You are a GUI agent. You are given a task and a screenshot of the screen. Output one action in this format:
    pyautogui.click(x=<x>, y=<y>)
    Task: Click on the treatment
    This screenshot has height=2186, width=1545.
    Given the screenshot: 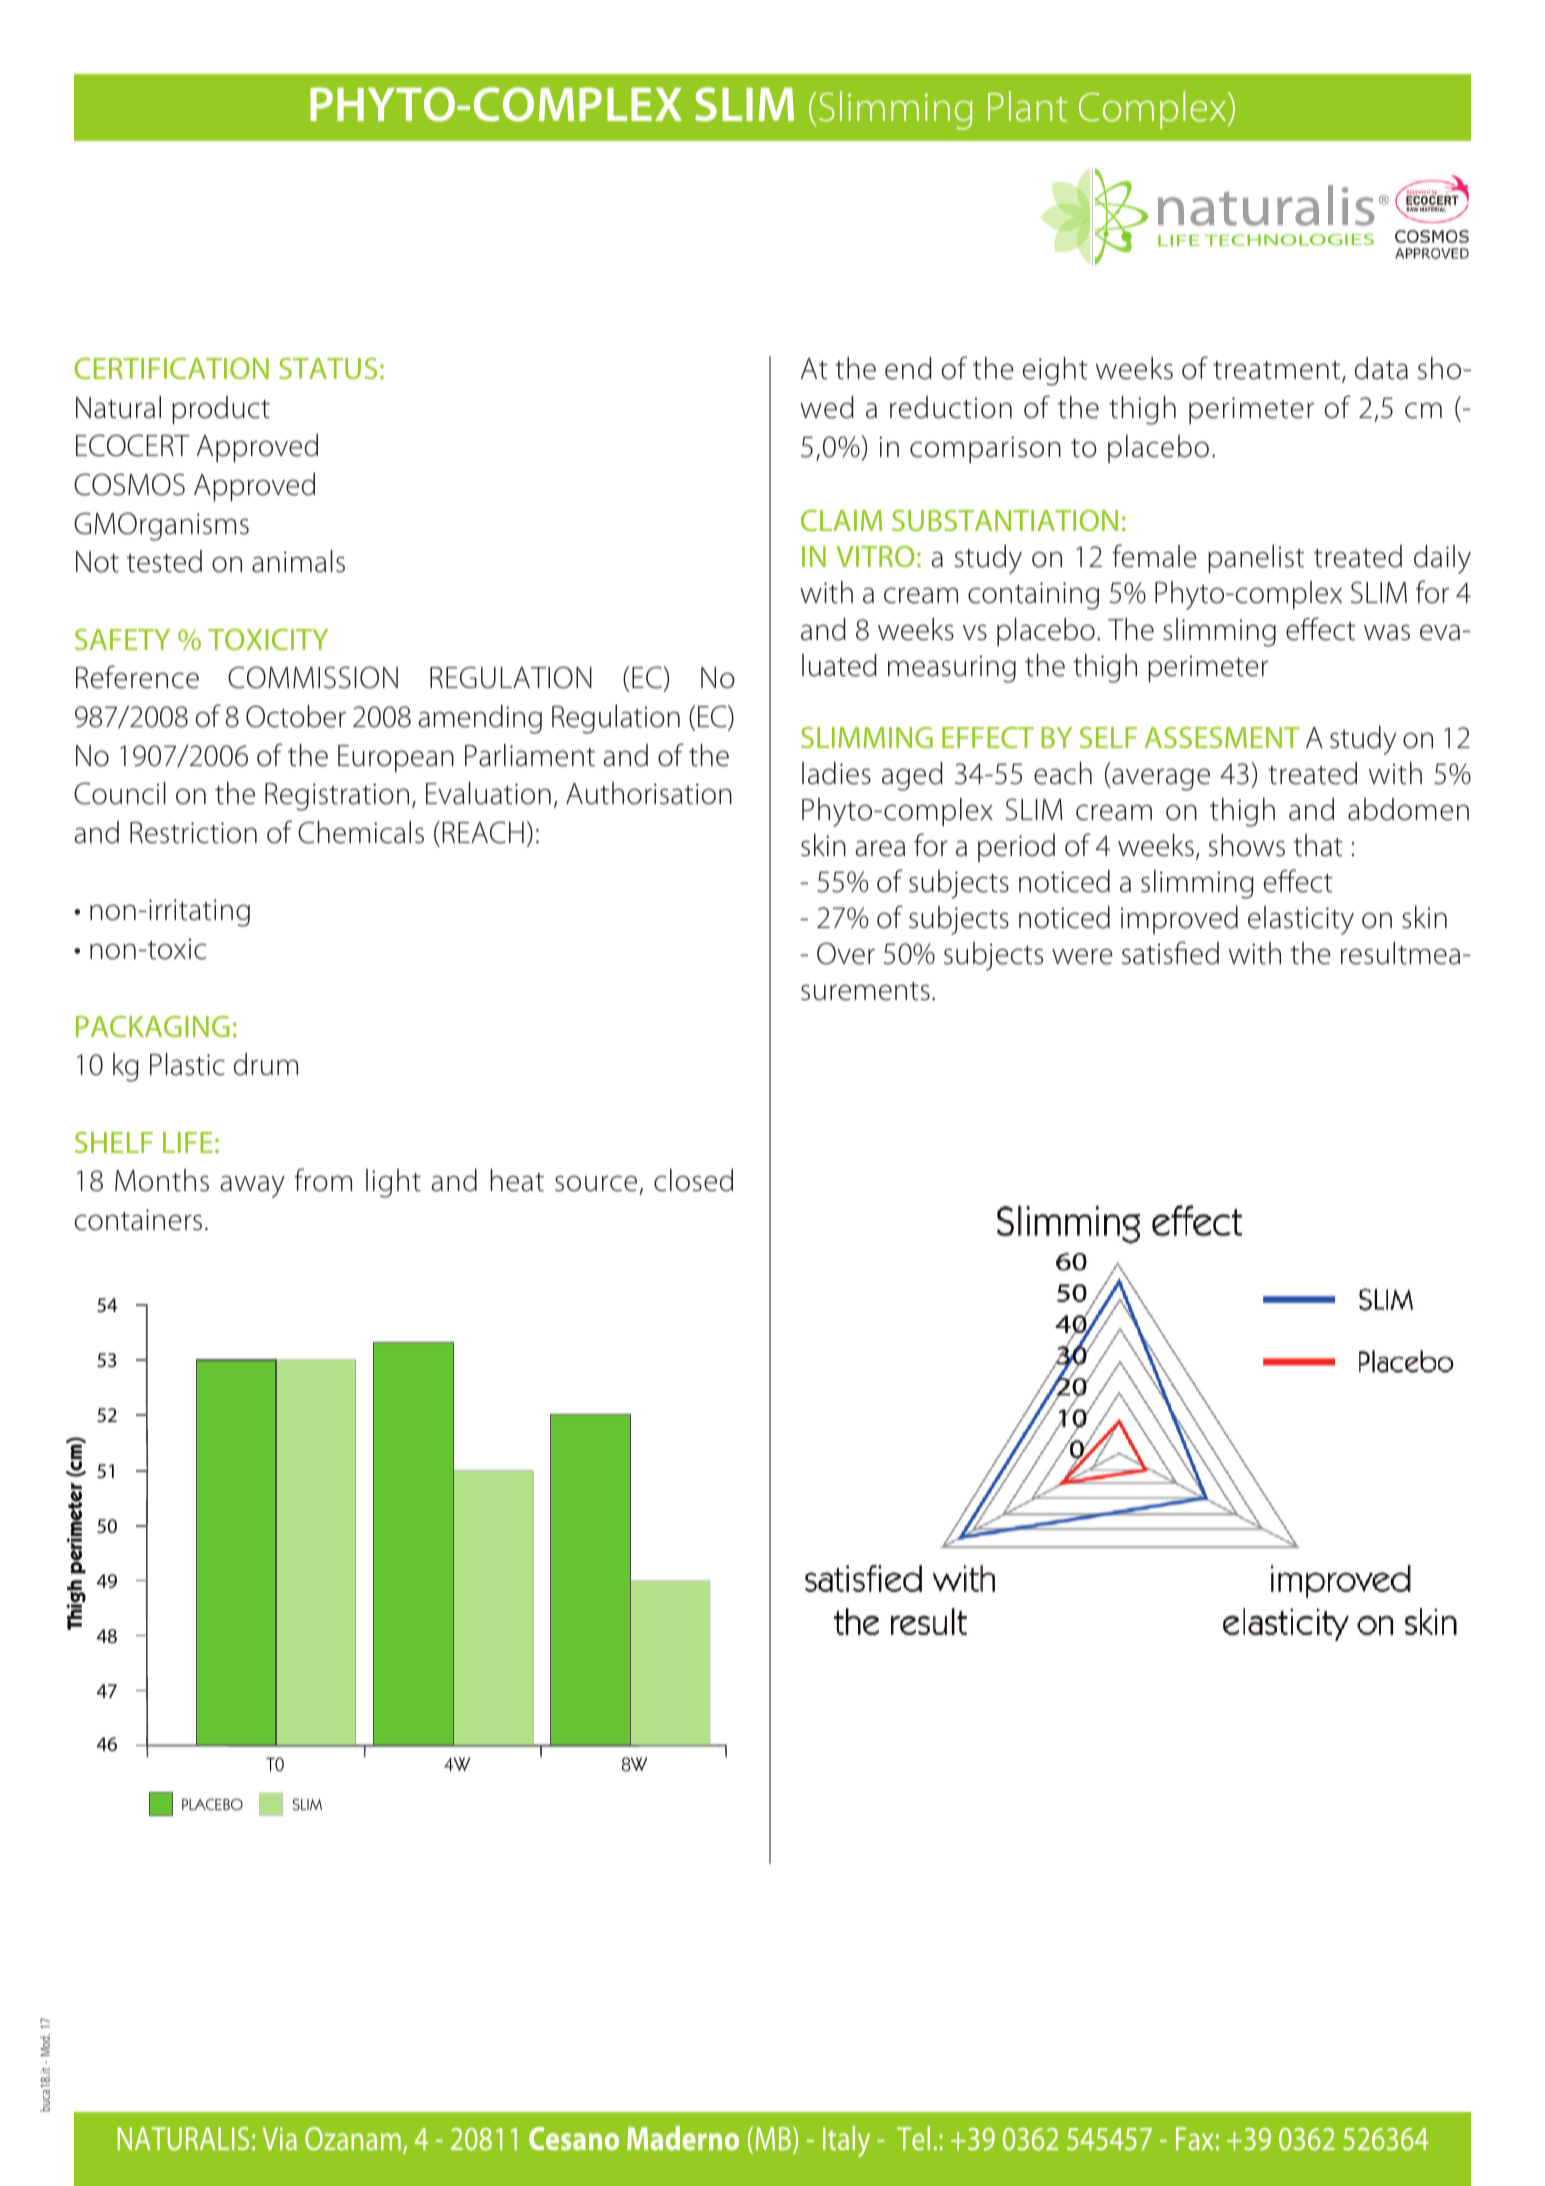 What is the action you would take?
    pyautogui.click(x=1278, y=371)
